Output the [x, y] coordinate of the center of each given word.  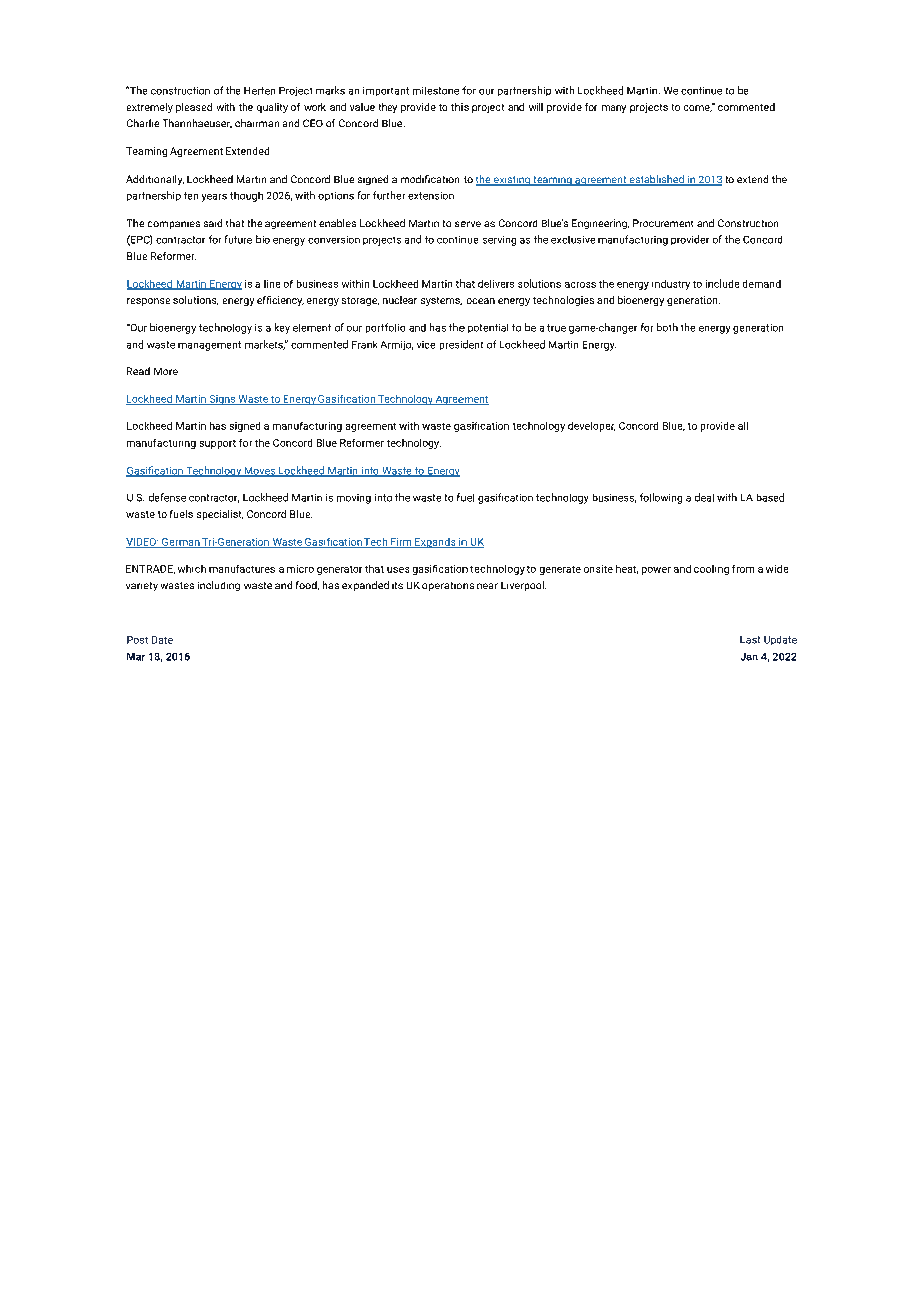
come [698, 108]
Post [137, 640]
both [667, 327]
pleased [194, 108]
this [460, 107]
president [461, 345]
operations [448, 586]
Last [750, 640]
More [166, 371]
